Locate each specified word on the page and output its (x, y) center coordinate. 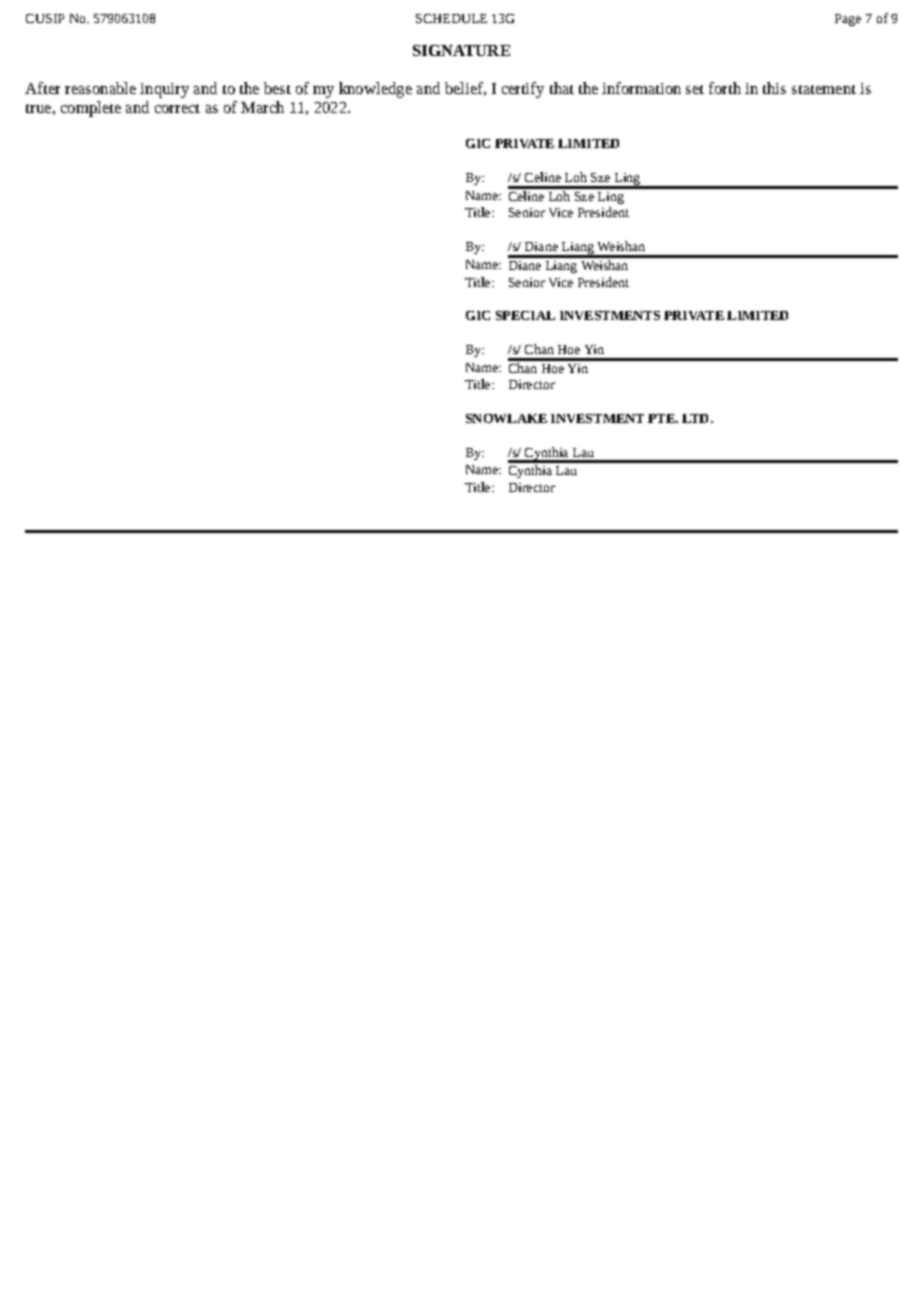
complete (91, 109)
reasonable (100, 88)
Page (848, 20)
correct (177, 108)
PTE (662, 418)
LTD (695, 418)
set (695, 89)
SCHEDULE (451, 18)
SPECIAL (525, 315)
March (262, 107)
